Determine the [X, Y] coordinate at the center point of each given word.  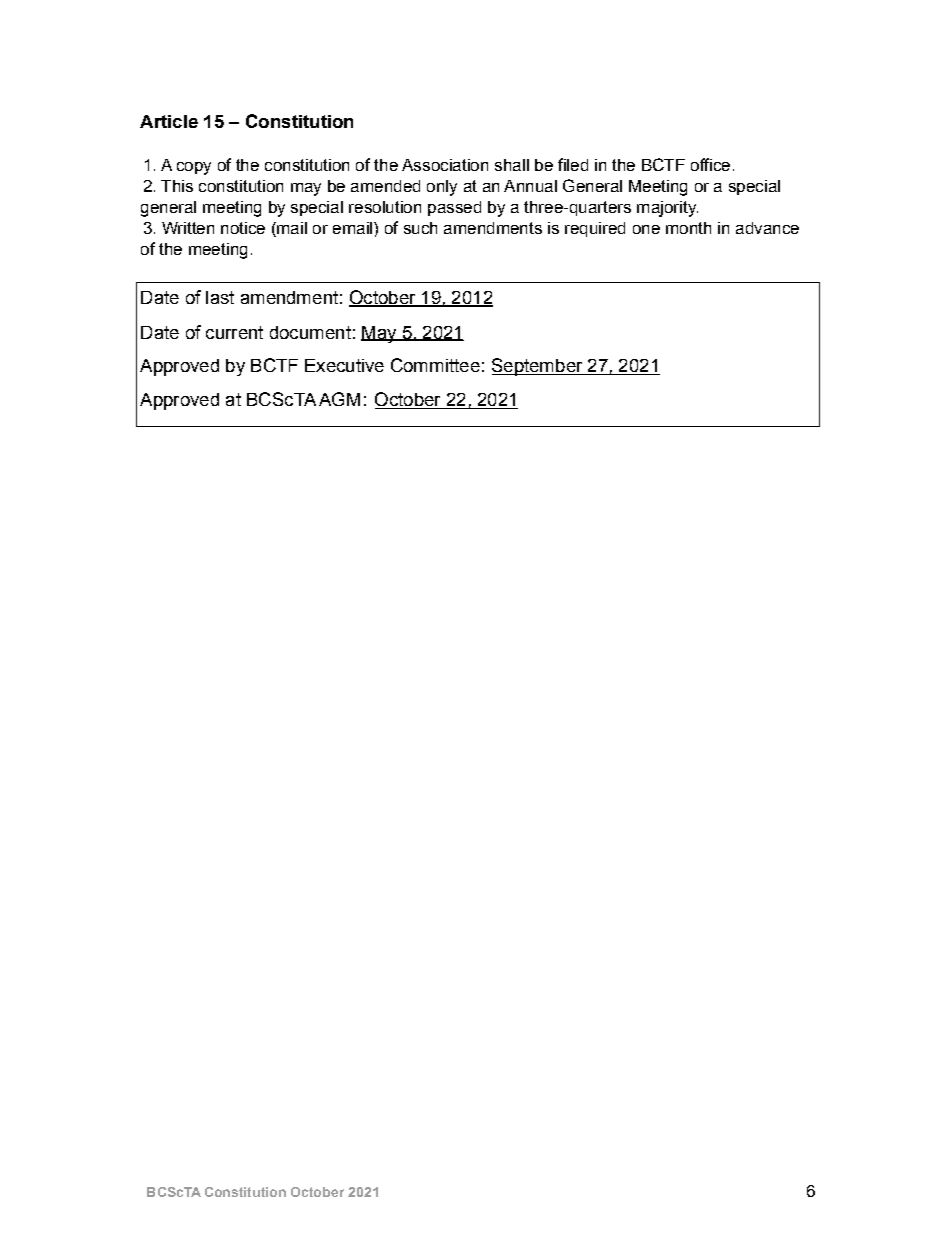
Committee [435, 365]
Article [169, 121]
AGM [339, 399]
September [538, 367]
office [710, 164]
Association [445, 165]
